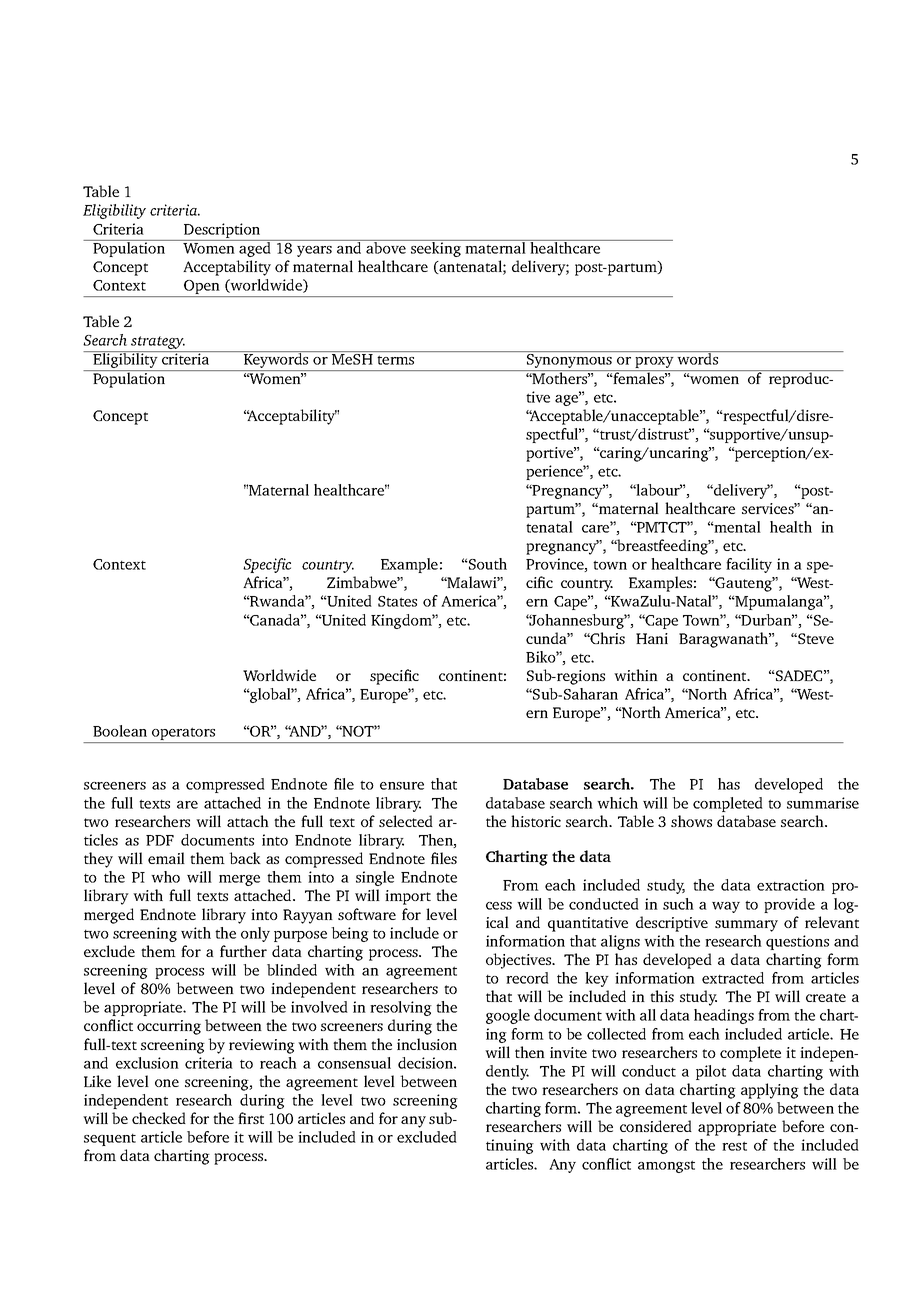  What do you see at coordinates (397, 601) in the image?
I see `States` at bounding box center [397, 601].
